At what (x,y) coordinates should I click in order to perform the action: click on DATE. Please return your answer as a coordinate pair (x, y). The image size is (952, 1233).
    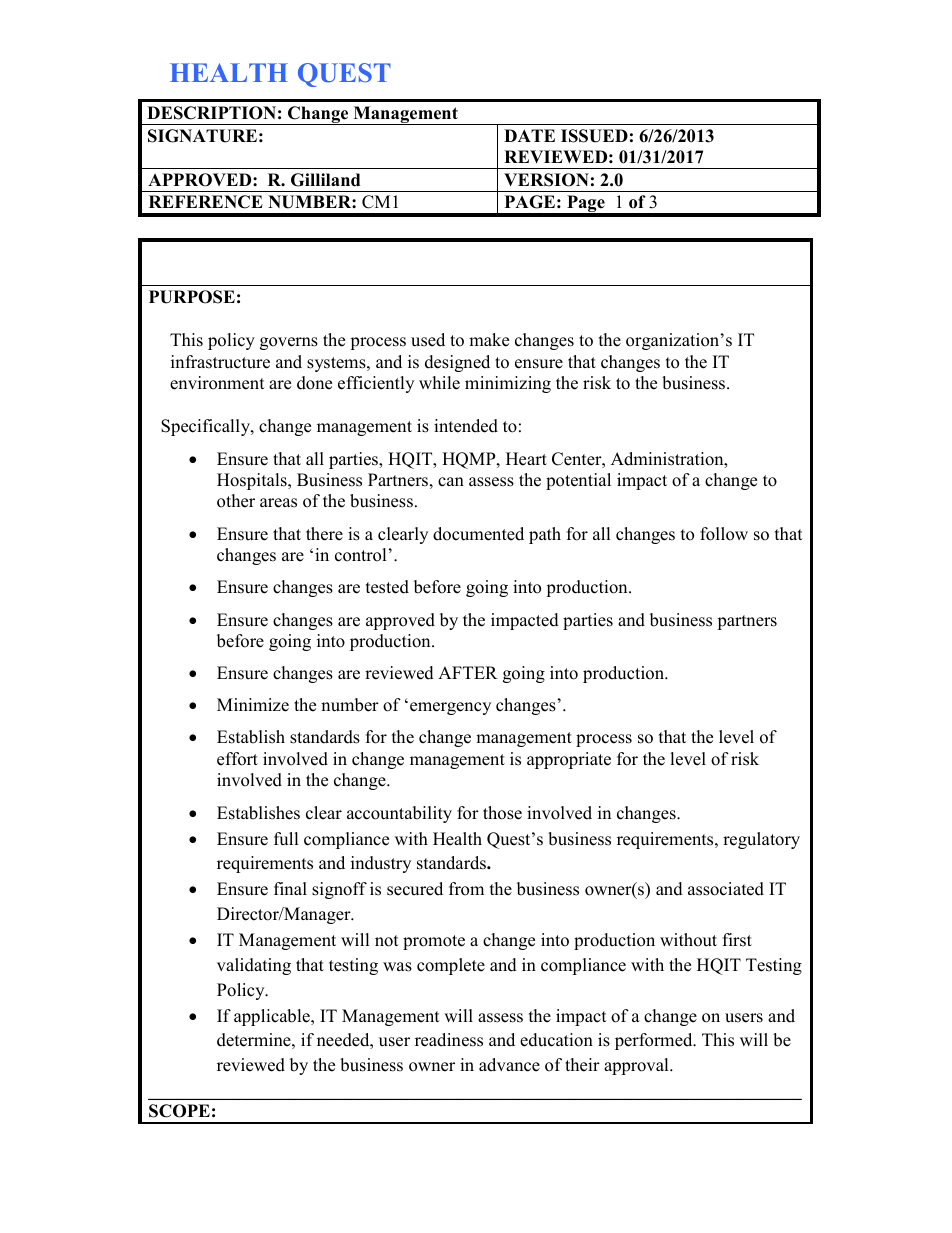
    Looking at the image, I should click on (529, 135).
